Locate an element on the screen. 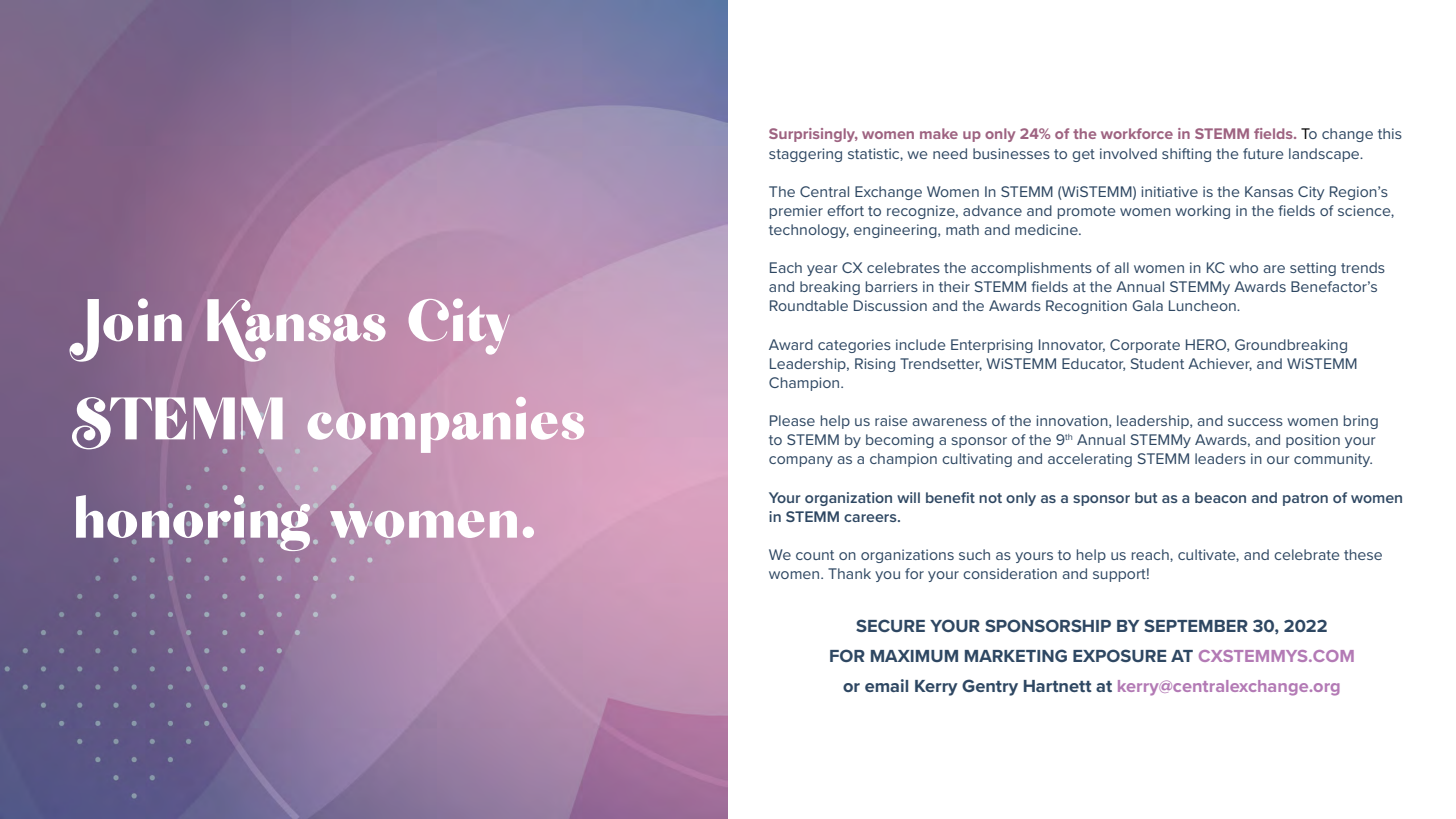 This screenshot has width=1456, height=819. Join is located at coordinates (125, 330).
